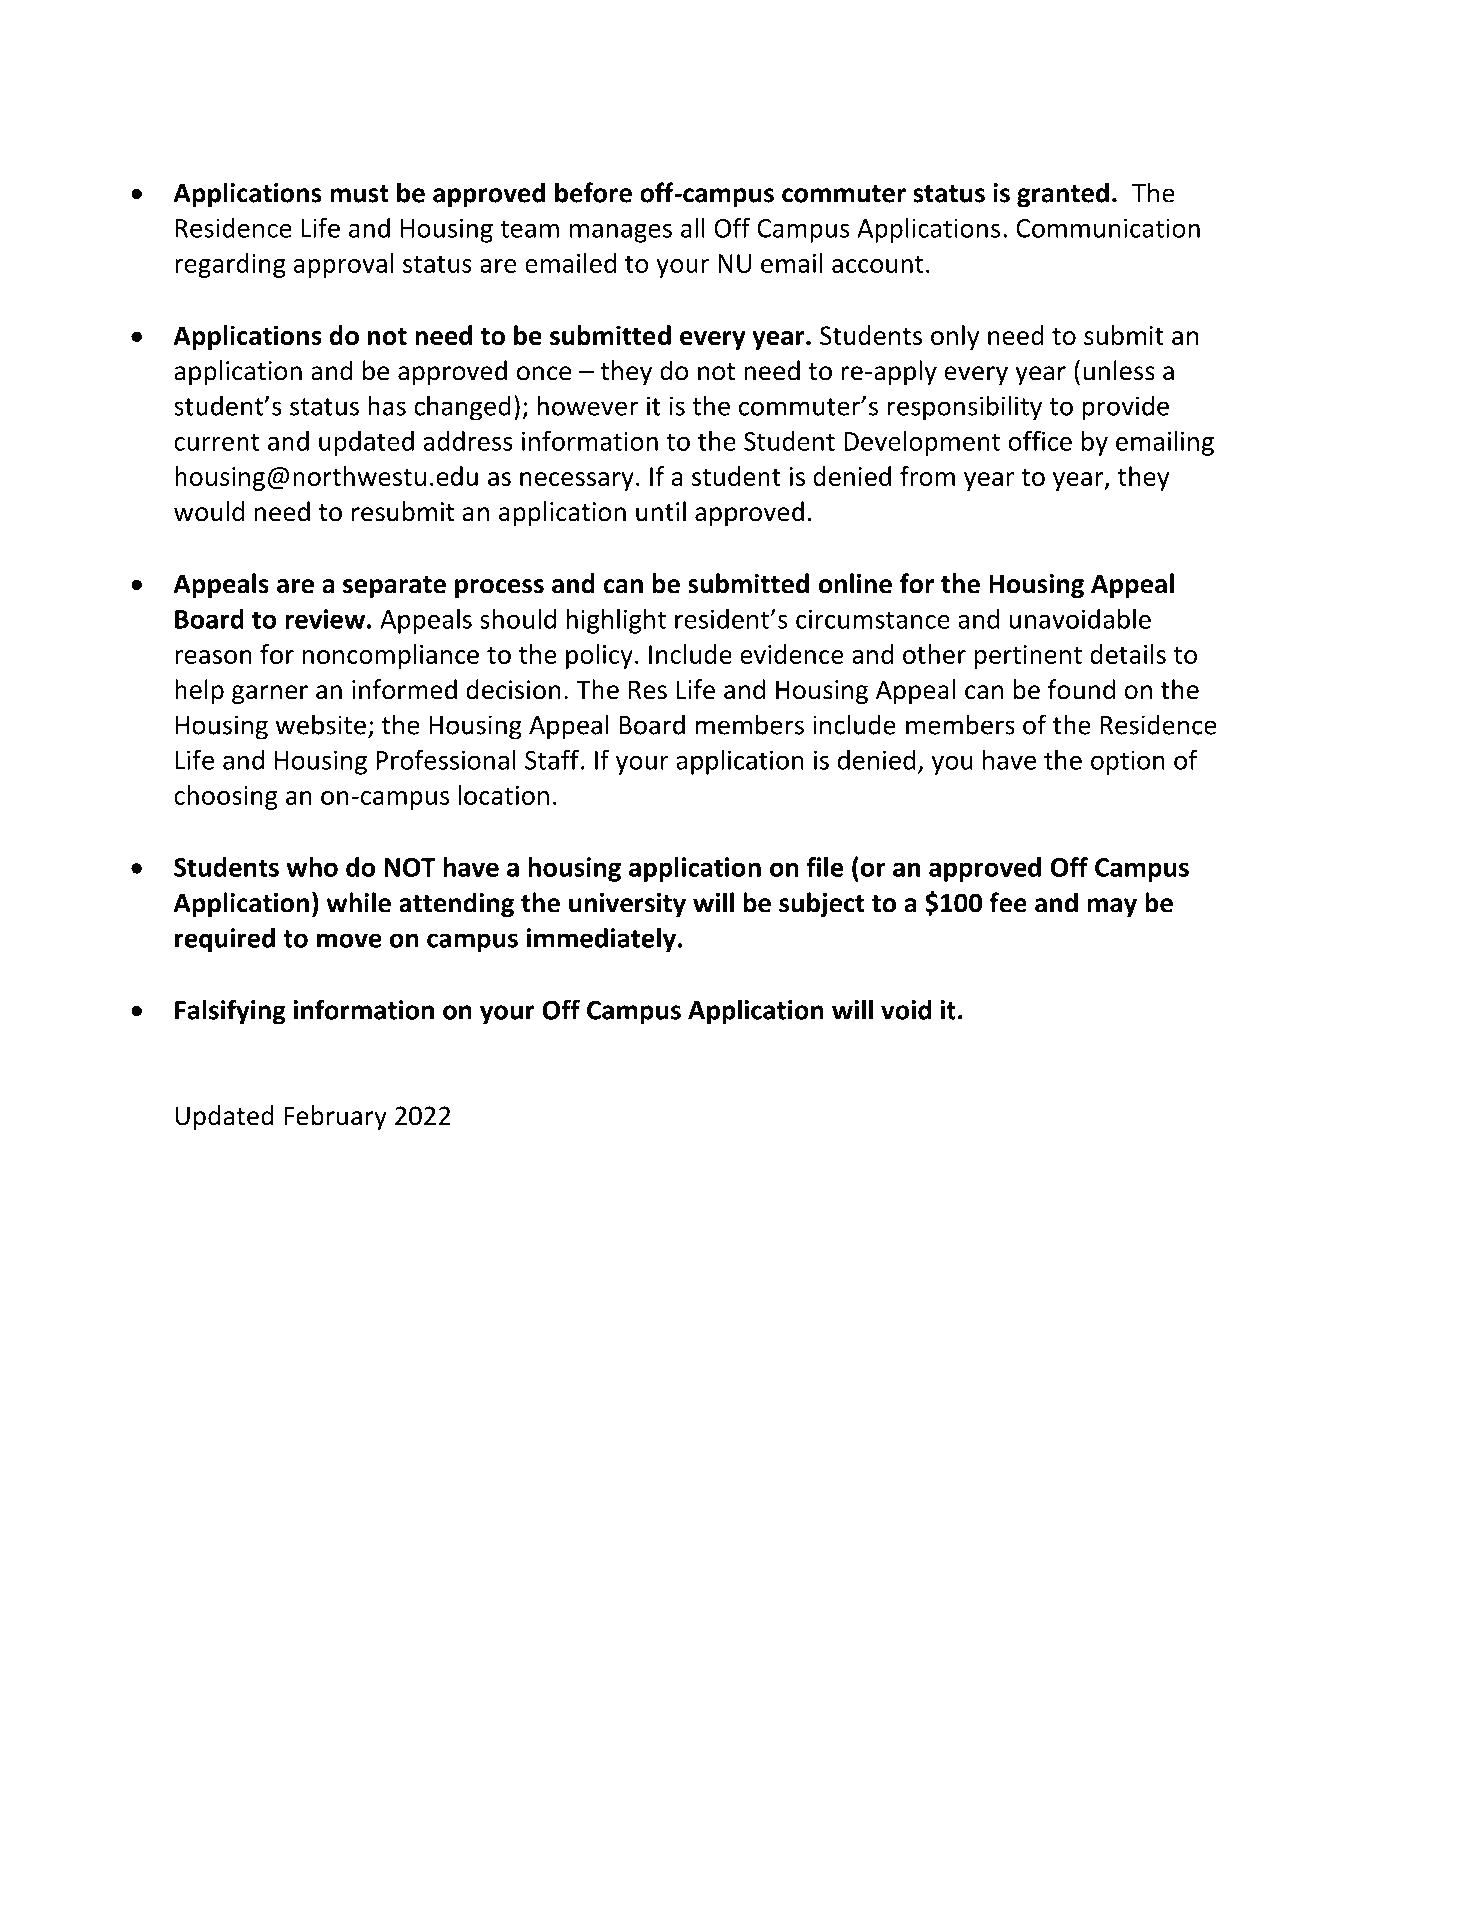 This screenshot has height=1906, width=1473. Describe the element at coordinates (359, 194) in the screenshot. I see `must` at that location.
